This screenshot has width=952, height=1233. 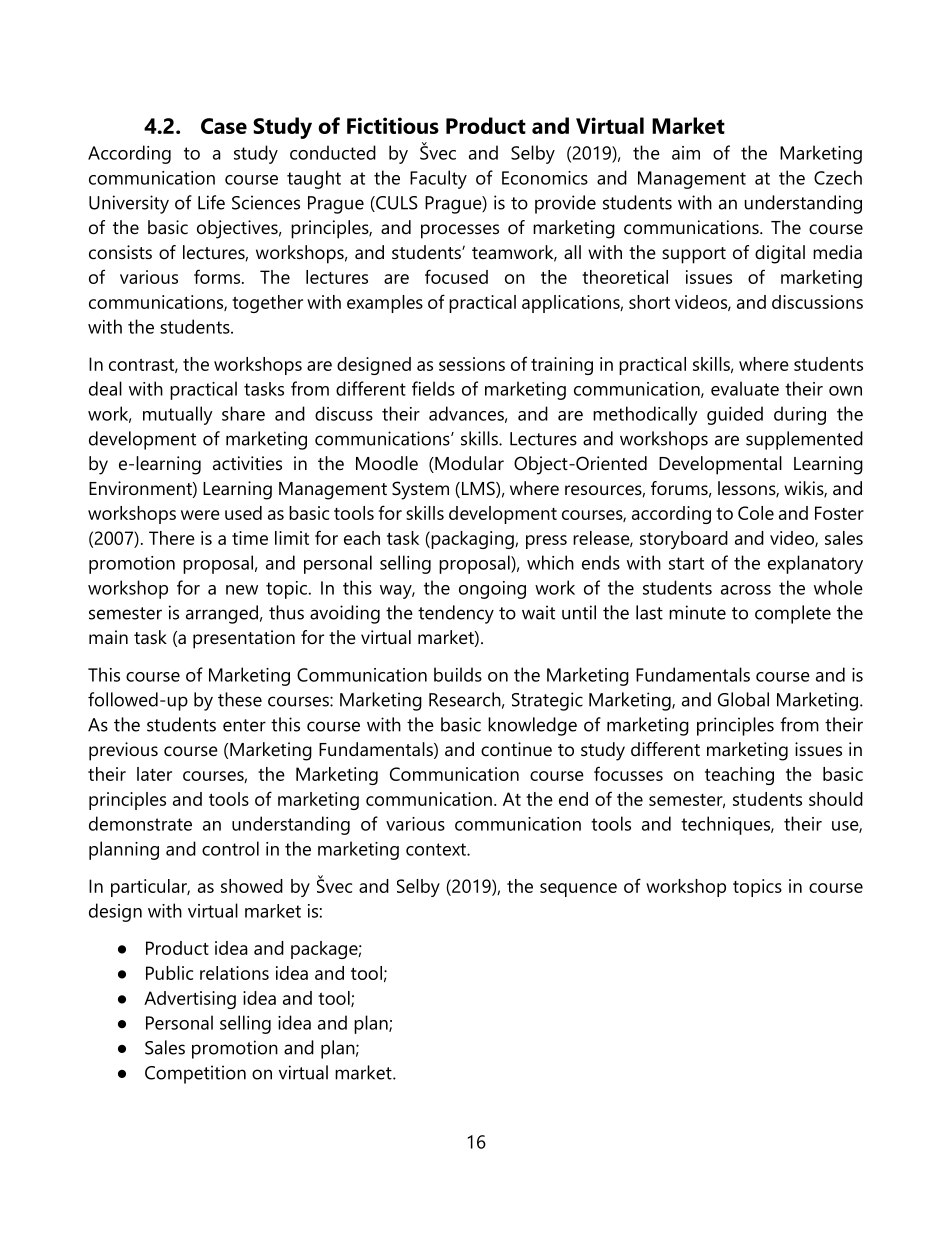 I want to click on should, so click(x=836, y=799).
